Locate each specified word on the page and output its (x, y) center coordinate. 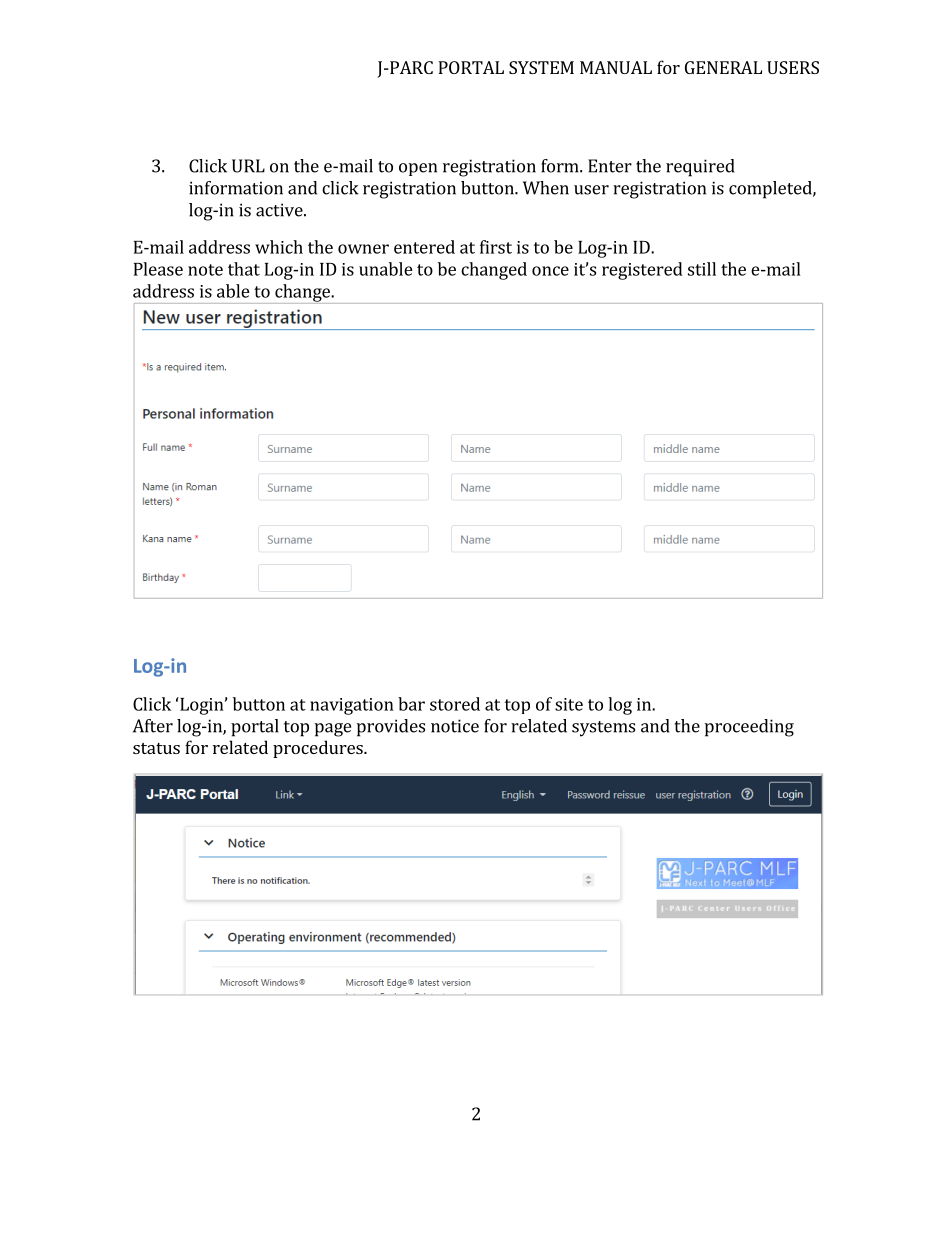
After (153, 726)
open (418, 169)
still (702, 269)
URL (248, 166)
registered (642, 271)
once (550, 271)
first (496, 247)
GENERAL (723, 67)
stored (455, 704)
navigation (352, 706)
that (244, 269)
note (205, 270)
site (569, 704)
